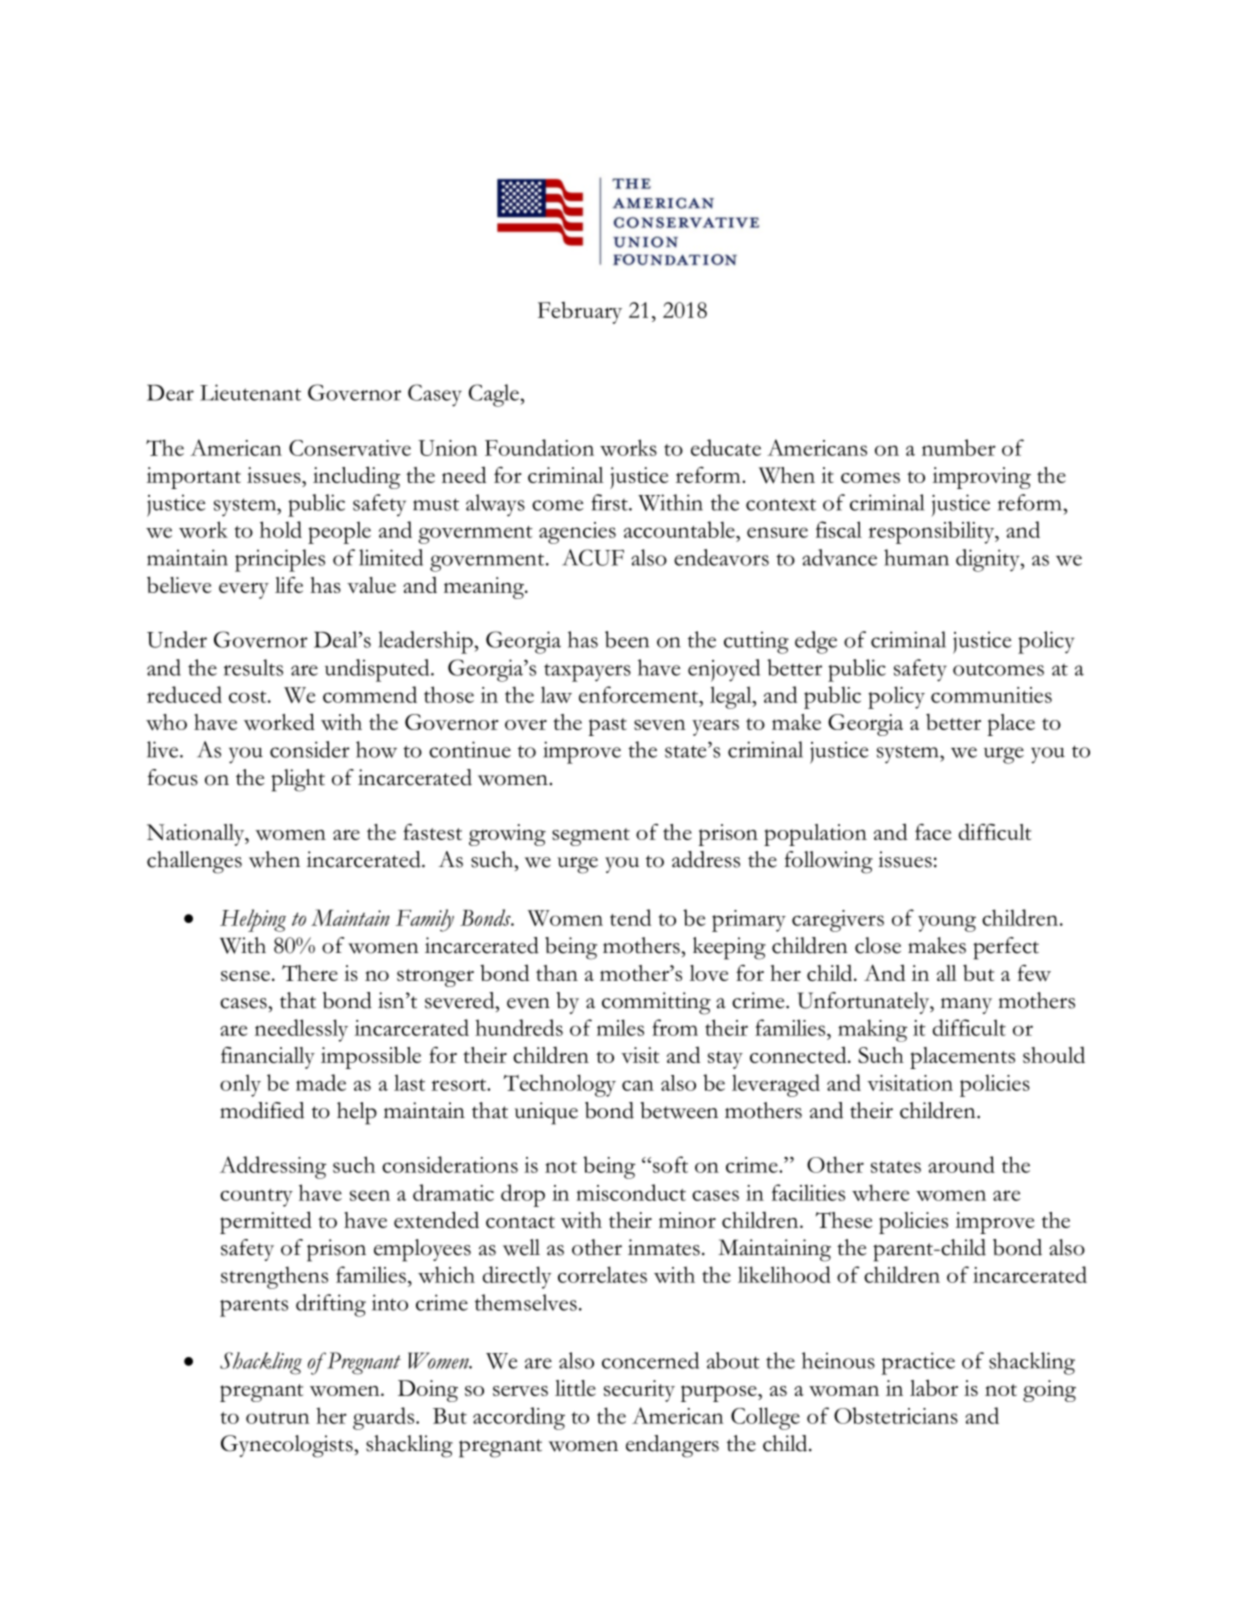  Describe the element at coordinates (934, 1387) in the screenshot. I see `labor` at that location.
